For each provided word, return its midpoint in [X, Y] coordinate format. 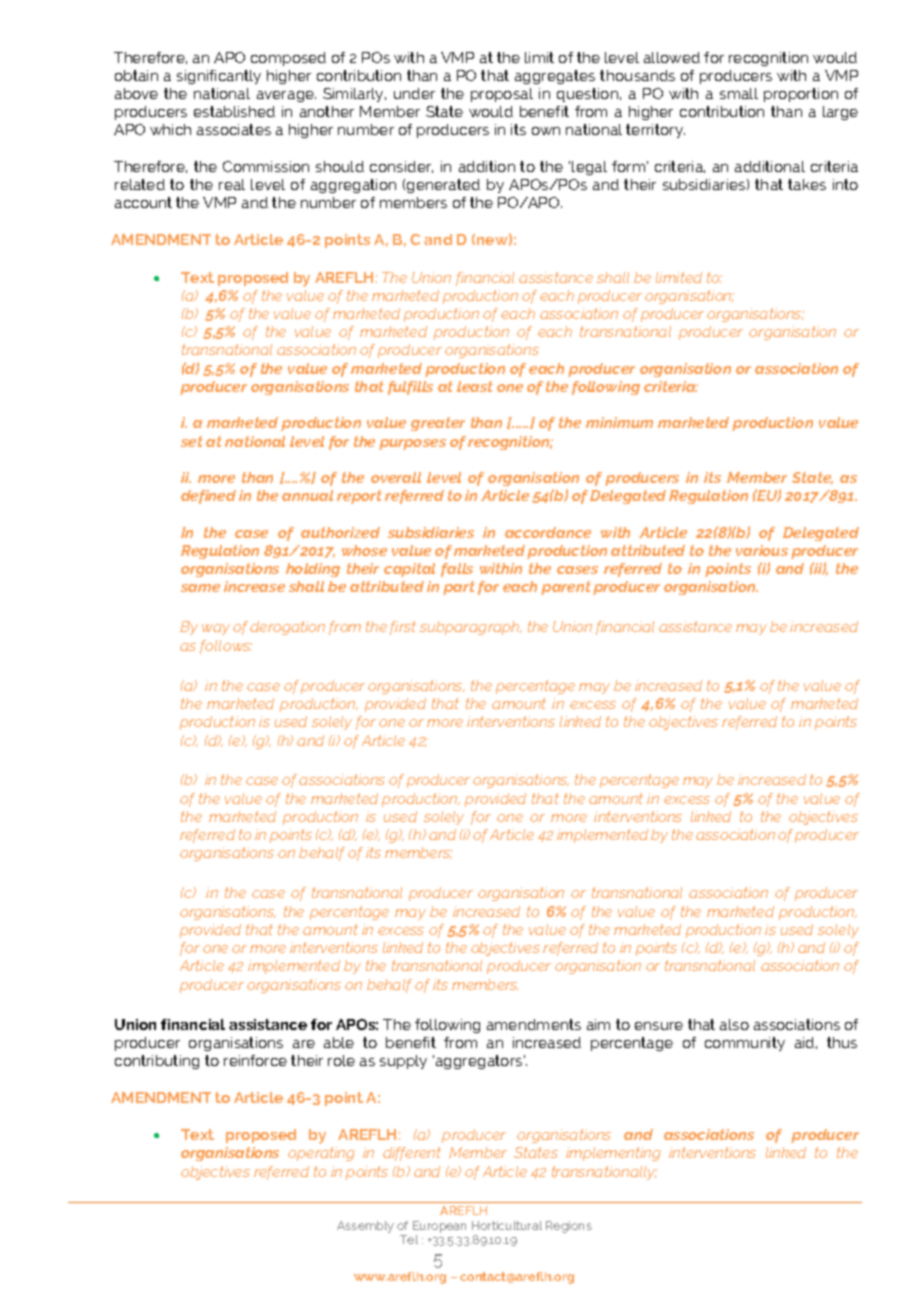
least [475, 386]
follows [226, 647]
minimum [619, 422]
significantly [219, 77]
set [192, 441]
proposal [502, 95]
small [739, 93]
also [734, 1024]
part [459, 588]
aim [598, 1024]
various [762, 550]
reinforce [255, 1060]
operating [321, 1154]
